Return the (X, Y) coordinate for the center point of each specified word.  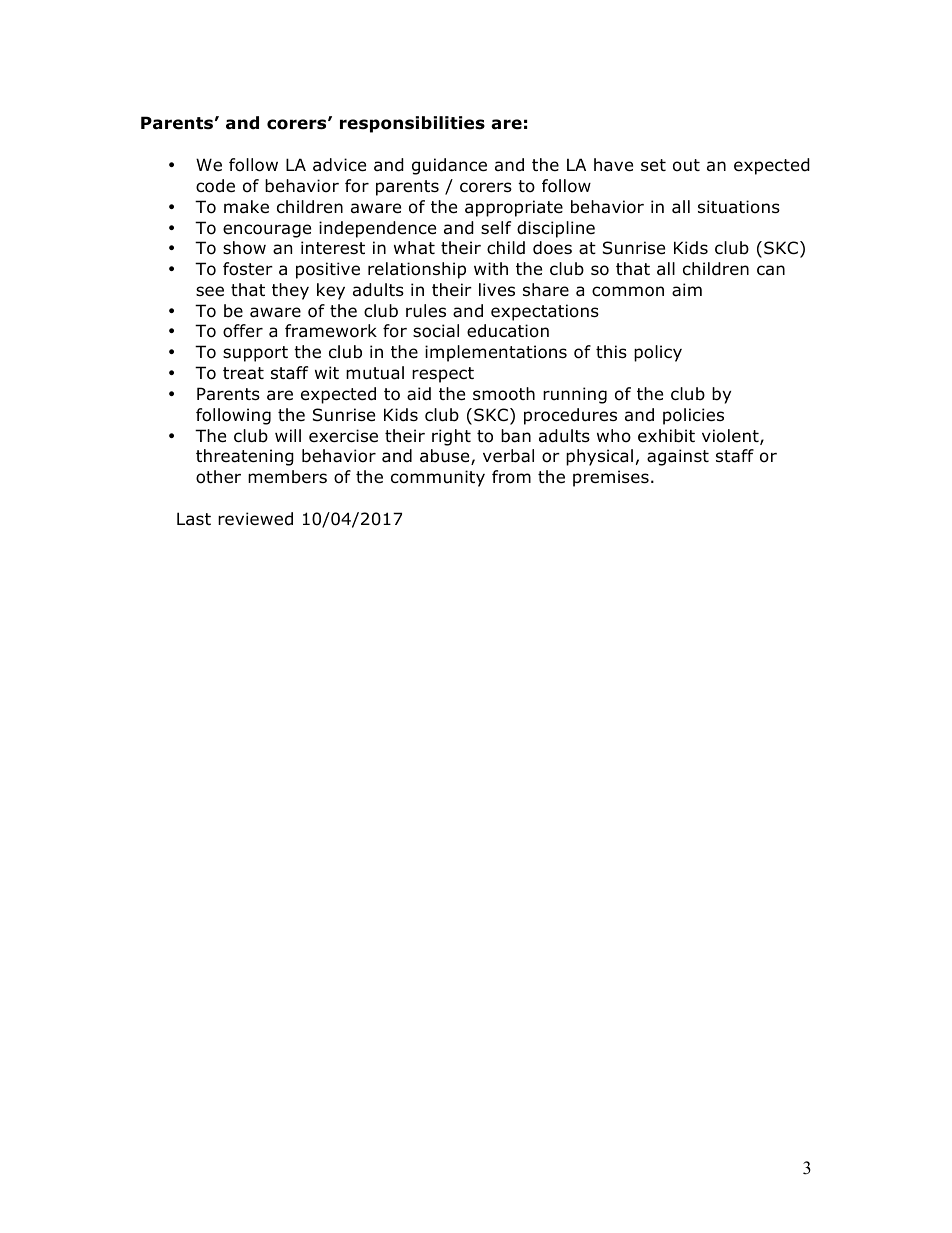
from (511, 477)
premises (611, 478)
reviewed (255, 519)
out (686, 165)
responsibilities (412, 124)
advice (339, 165)
